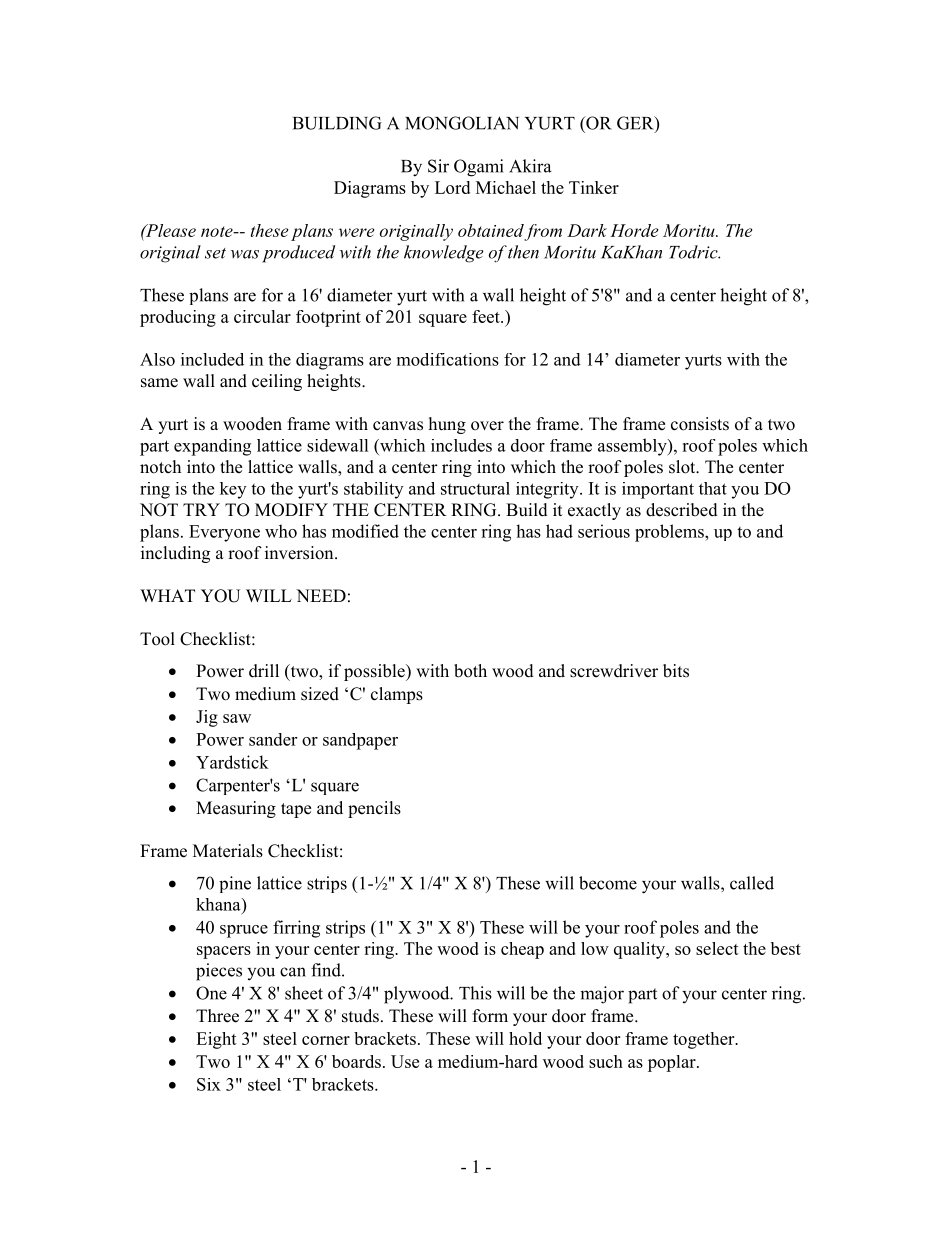 This document has width=952, height=1233. Describe the element at coordinates (215, 253) in the document. I see `set` at that location.
